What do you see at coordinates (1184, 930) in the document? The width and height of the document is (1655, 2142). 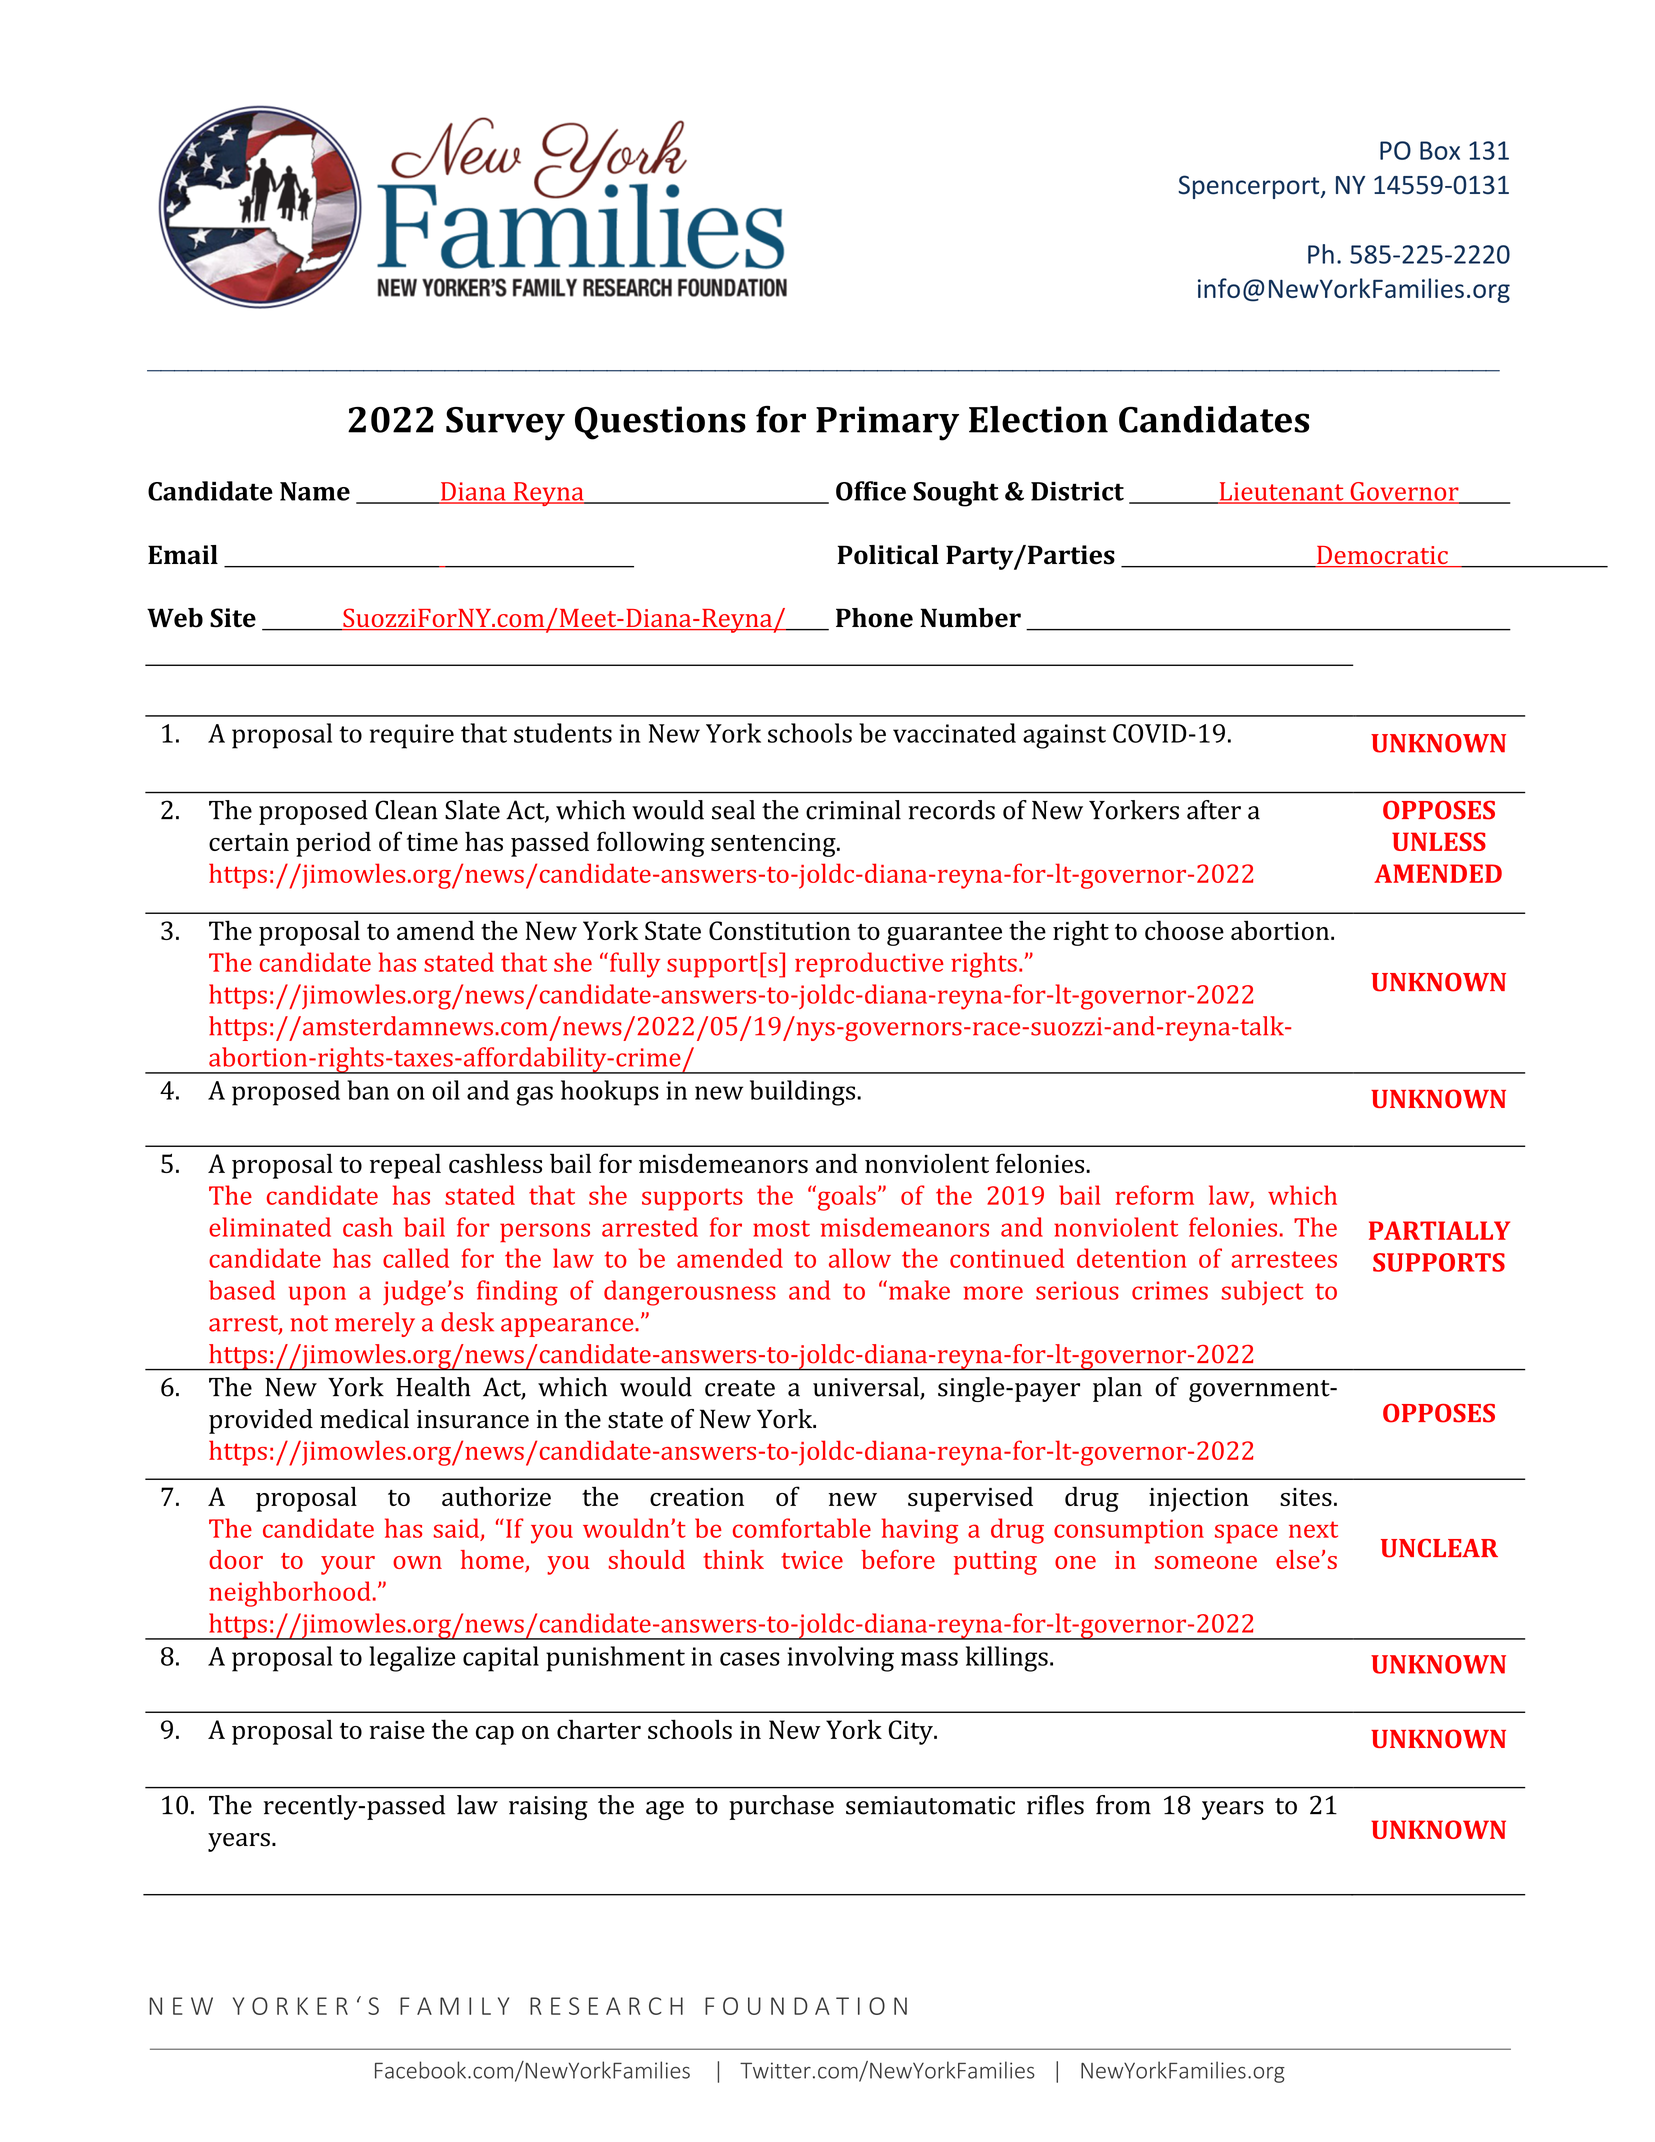 I see `choose` at bounding box center [1184, 930].
